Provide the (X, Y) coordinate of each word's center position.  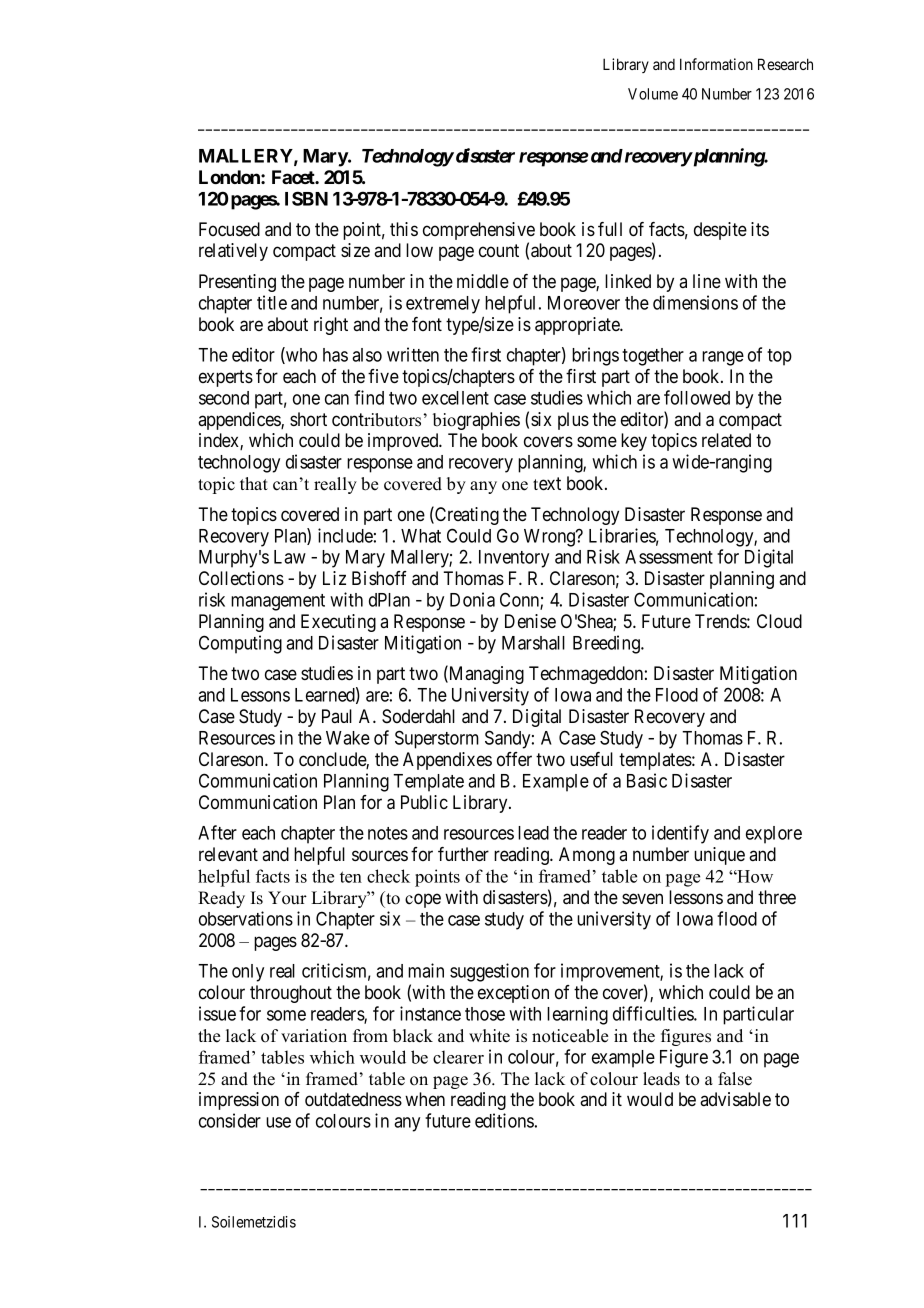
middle (483, 281)
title (272, 302)
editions (504, 1120)
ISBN (306, 198)
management (278, 602)
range (723, 358)
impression (239, 1101)
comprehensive (479, 232)
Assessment (669, 557)
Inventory (514, 559)
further (463, 854)
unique (719, 856)
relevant (228, 854)
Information (716, 64)
